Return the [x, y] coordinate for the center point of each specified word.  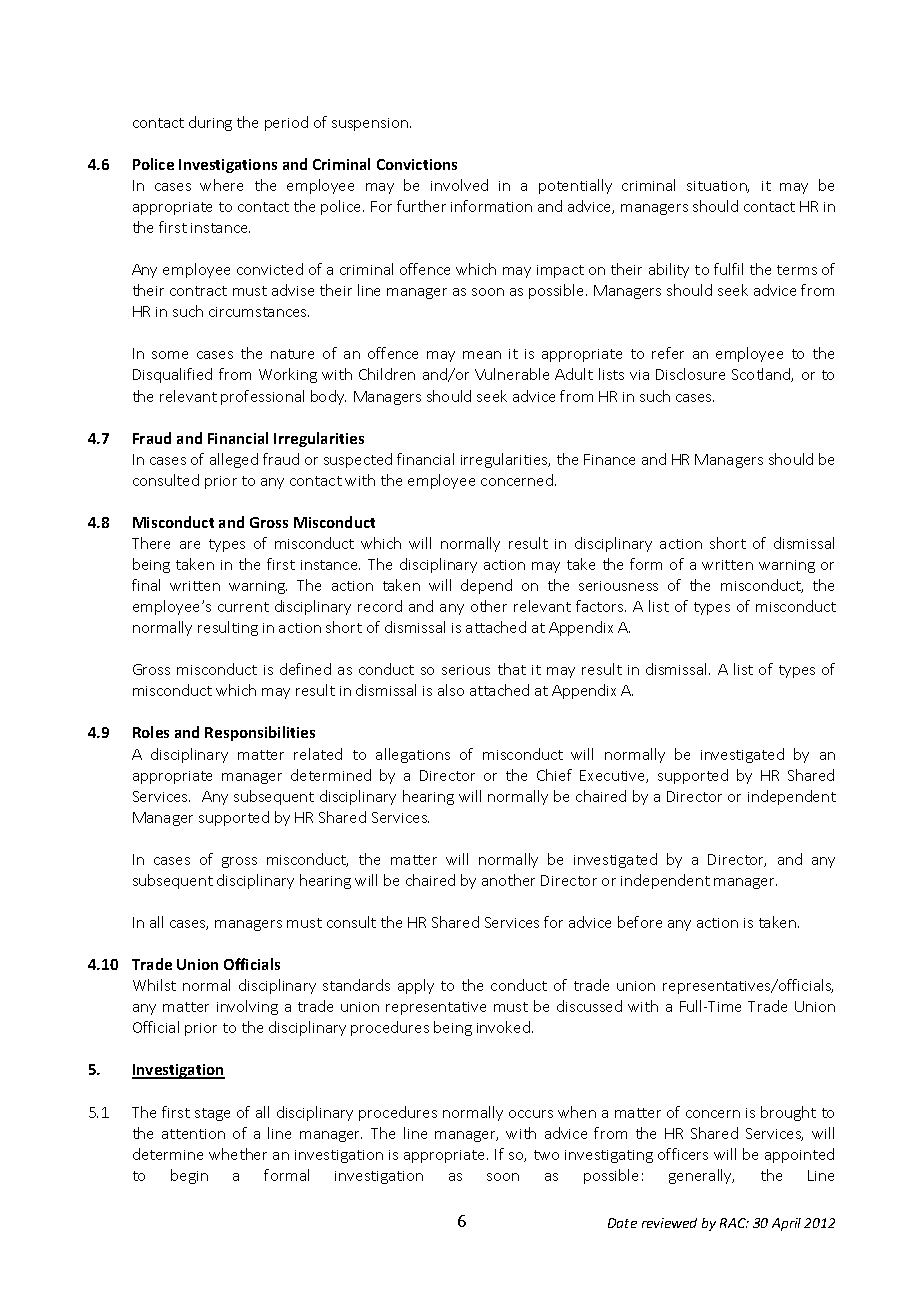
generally [701, 1176]
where [221, 185]
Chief [554, 775]
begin [189, 1176]
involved [459, 185]
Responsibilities [260, 733]
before [640, 922]
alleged [234, 460]
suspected [358, 460]
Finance [609, 459]
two [546, 1155]
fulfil [728, 269]
